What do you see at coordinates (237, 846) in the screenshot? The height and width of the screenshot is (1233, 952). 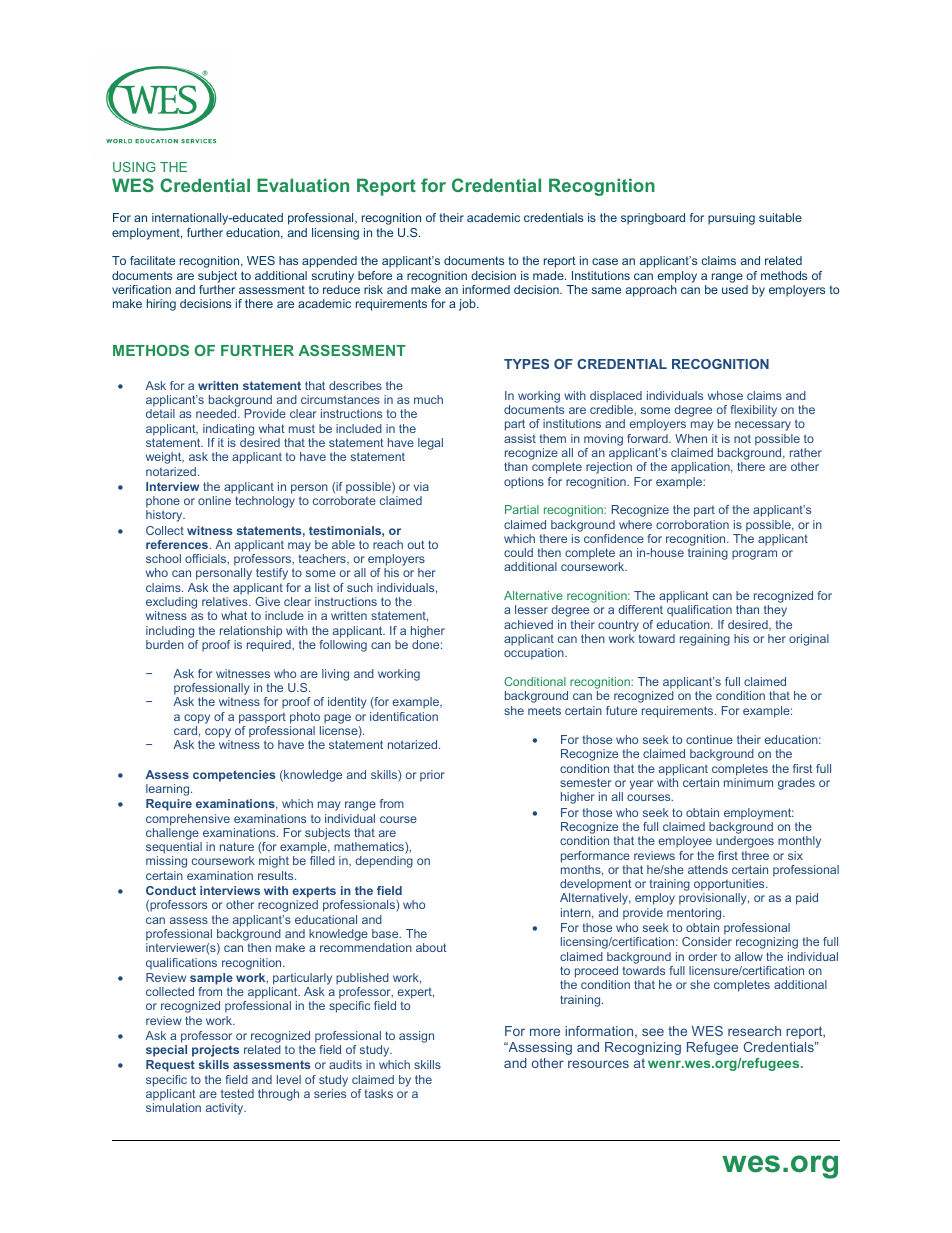 I see `nature` at bounding box center [237, 846].
